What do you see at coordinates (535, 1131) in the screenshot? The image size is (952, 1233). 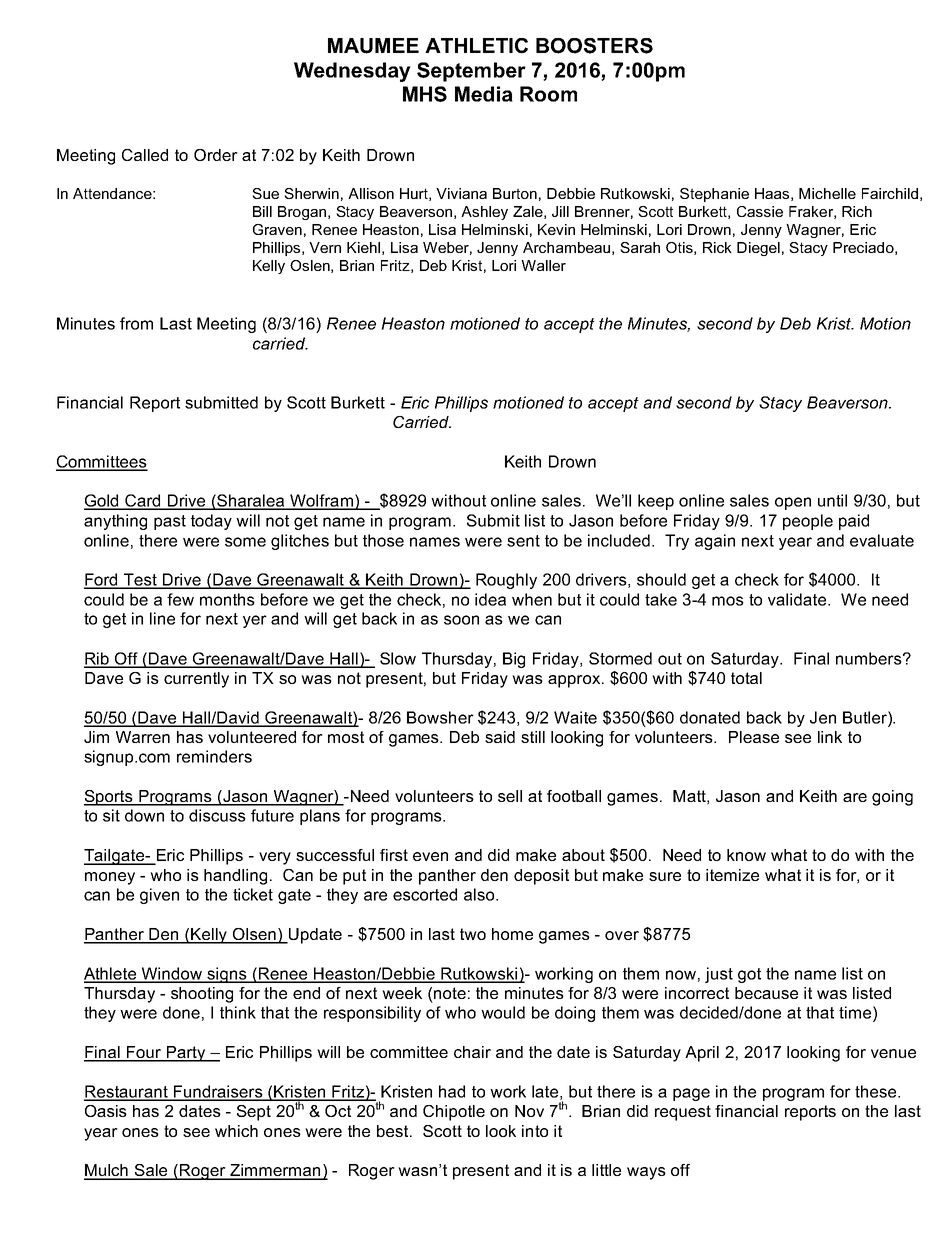 I see `into` at bounding box center [535, 1131].
